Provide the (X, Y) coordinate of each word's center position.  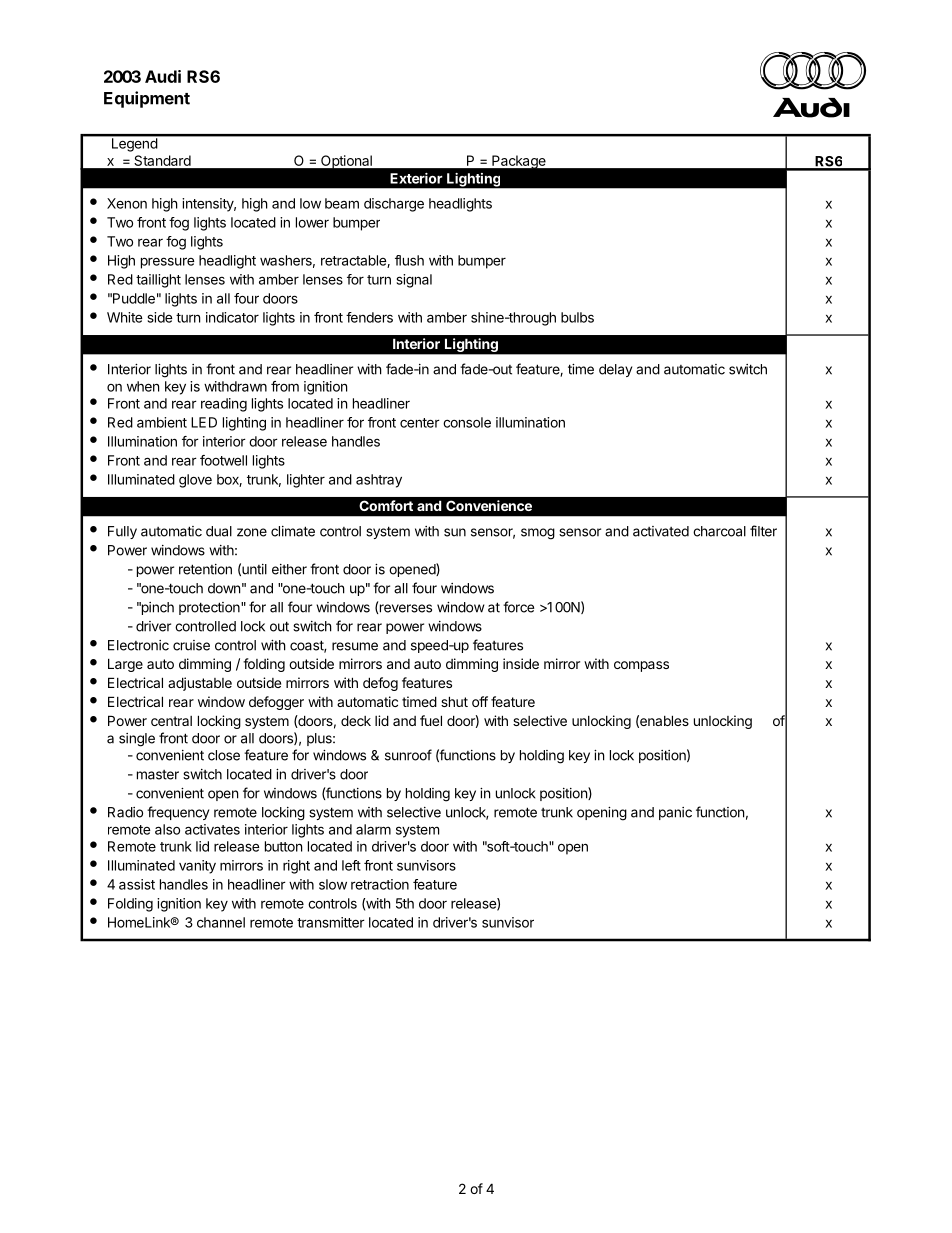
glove (195, 481)
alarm (373, 829)
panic (675, 813)
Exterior (416, 178)
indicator (232, 317)
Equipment (147, 99)
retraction (380, 884)
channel (221, 922)
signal (414, 281)
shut (454, 701)
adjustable (200, 684)
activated (661, 531)
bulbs (577, 317)
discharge (394, 205)
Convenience (489, 505)
